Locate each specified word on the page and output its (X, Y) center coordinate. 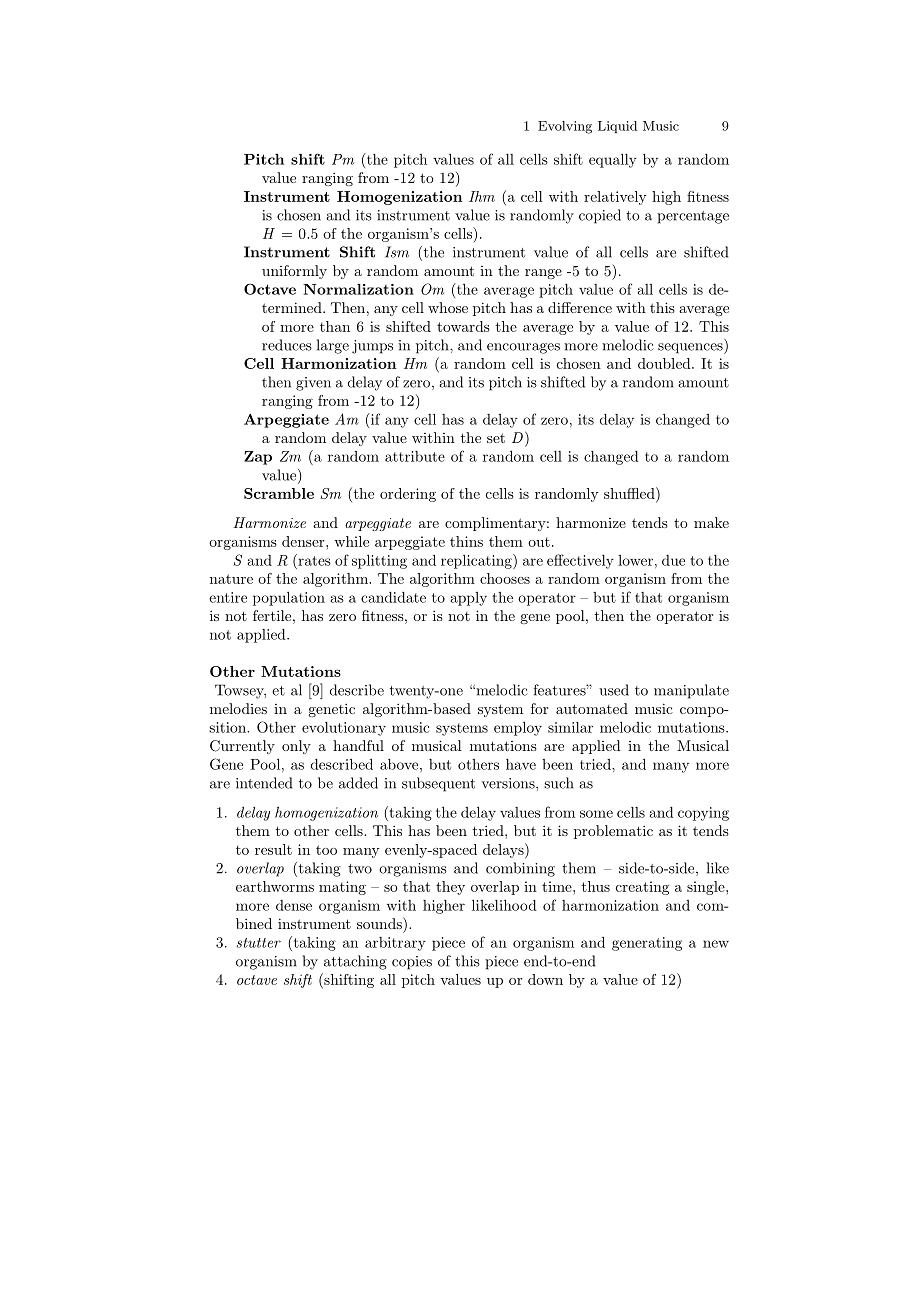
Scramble (279, 493)
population (289, 598)
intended (264, 783)
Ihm (482, 196)
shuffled (630, 493)
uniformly (294, 272)
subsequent (438, 784)
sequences (691, 348)
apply (469, 599)
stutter (258, 943)
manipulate (691, 691)
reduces (287, 345)
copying (703, 814)
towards (463, 326)
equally (613, 160)
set (496, 438)
